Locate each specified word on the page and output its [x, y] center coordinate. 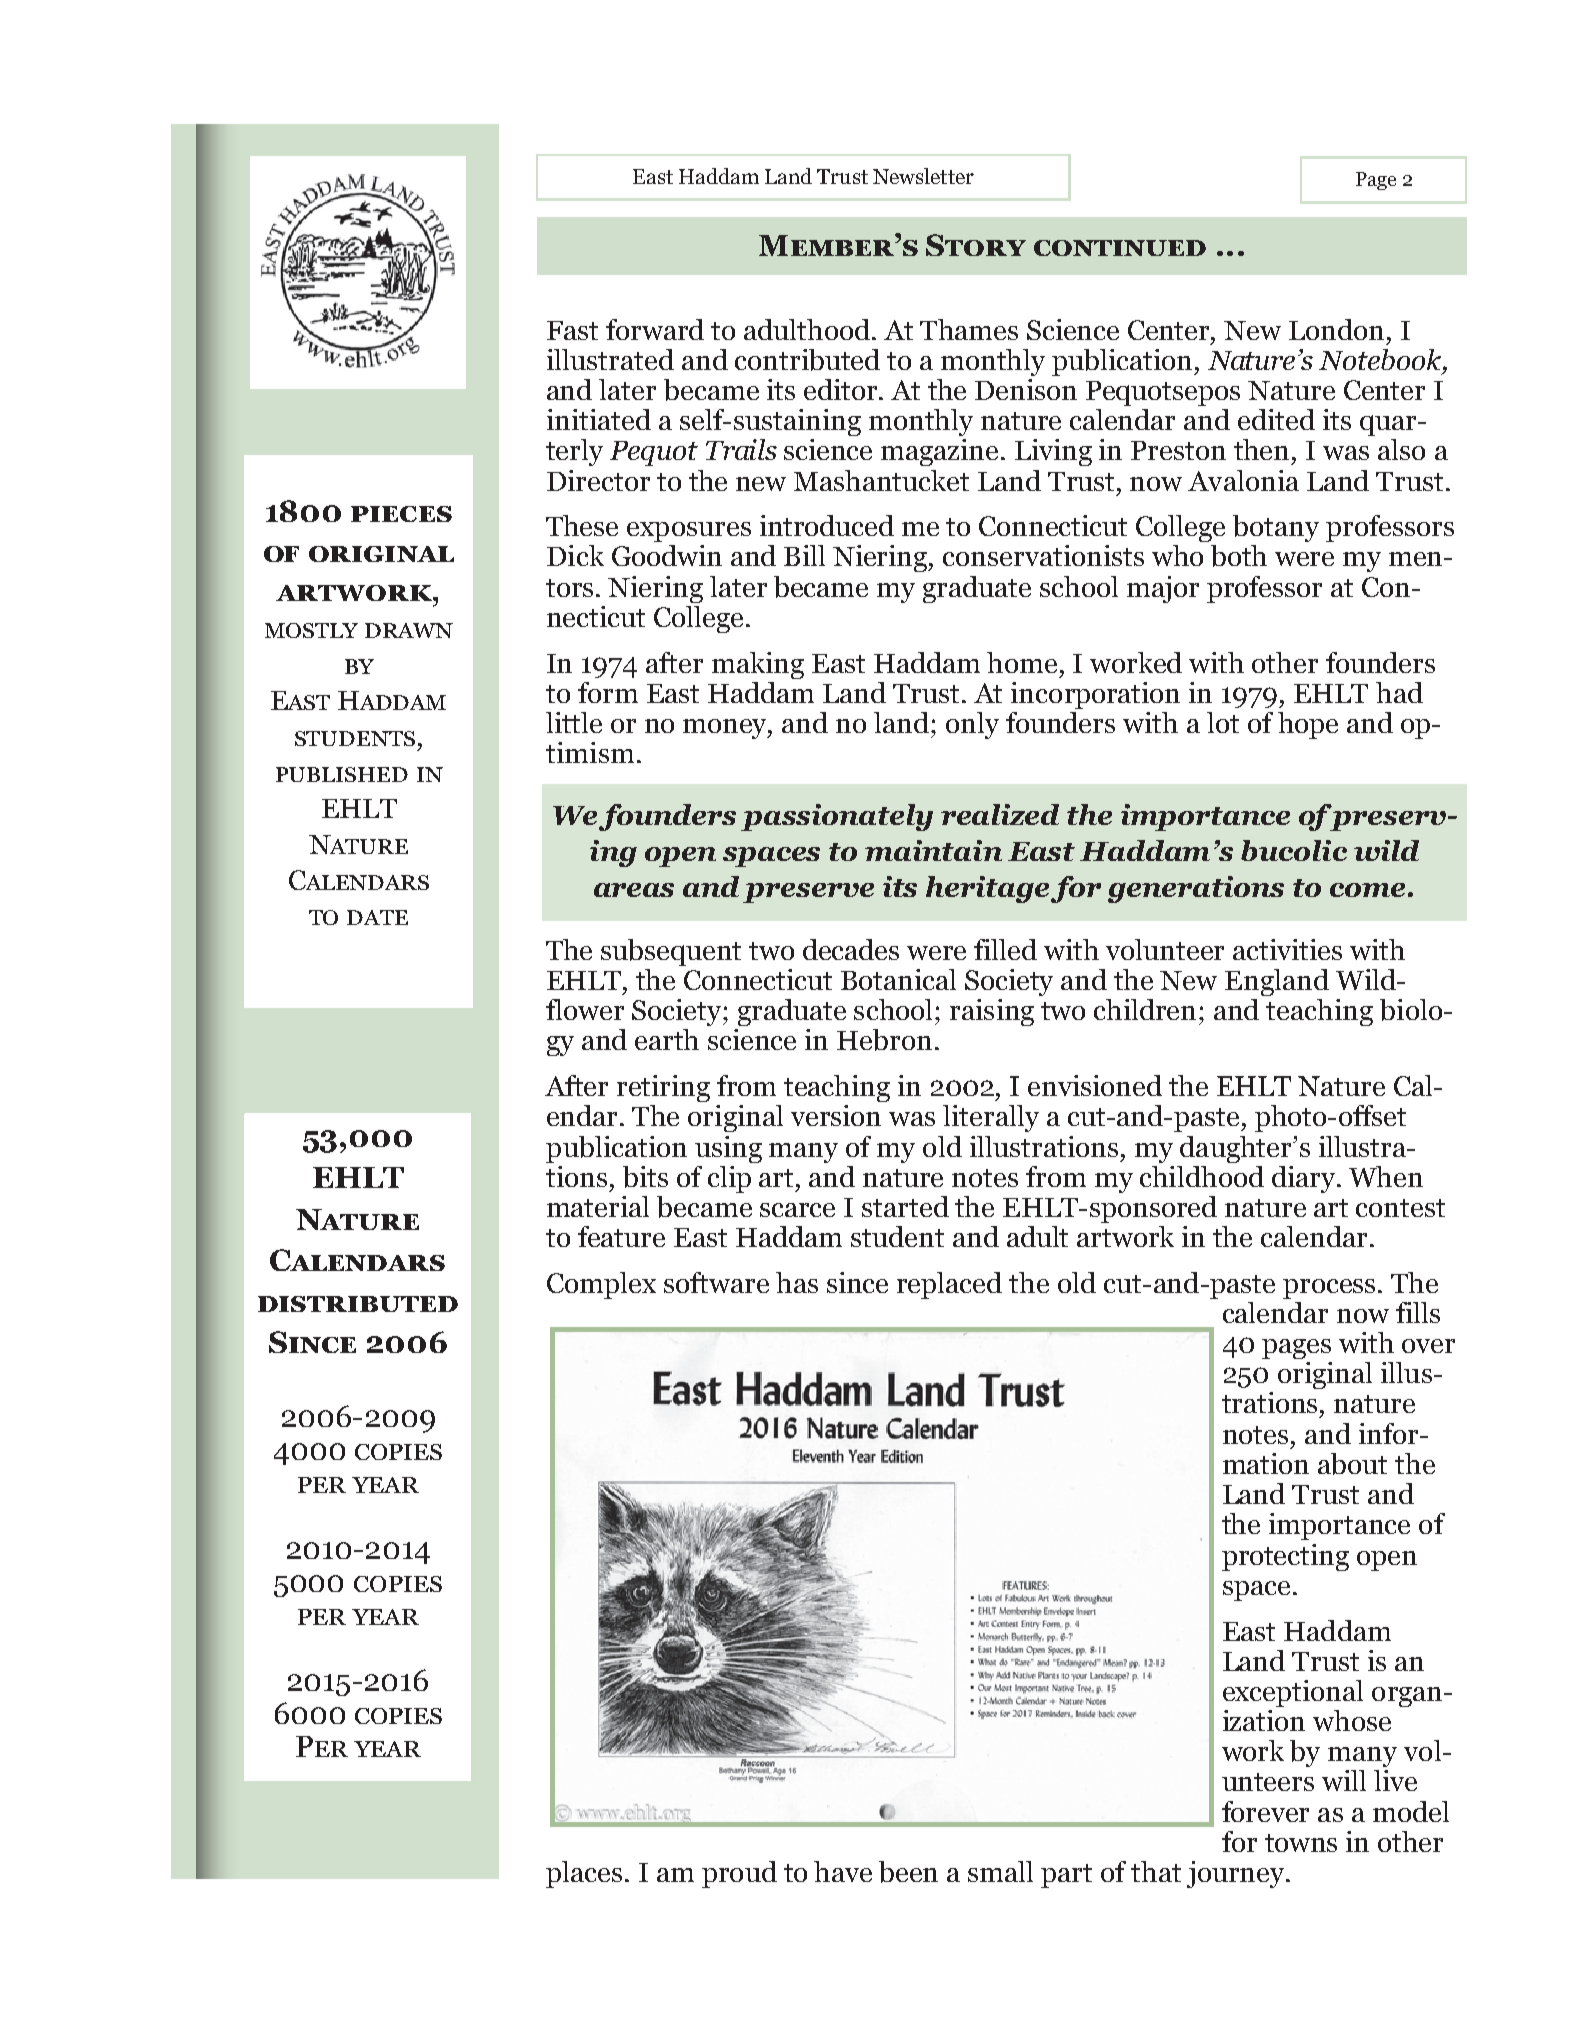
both [1239, 556]
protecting [1285, 1557]
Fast [572, 330]
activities [1287, 949]
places [584, 1874]
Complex [601, 1285]
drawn [409, 630]
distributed [358, 1304]
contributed [807, 360]
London [1336, 329]
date [377, 917]
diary [1305, 1179]
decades [851, 949]
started [905, 1206]
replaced [949, 1285]
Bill [804, 555]
